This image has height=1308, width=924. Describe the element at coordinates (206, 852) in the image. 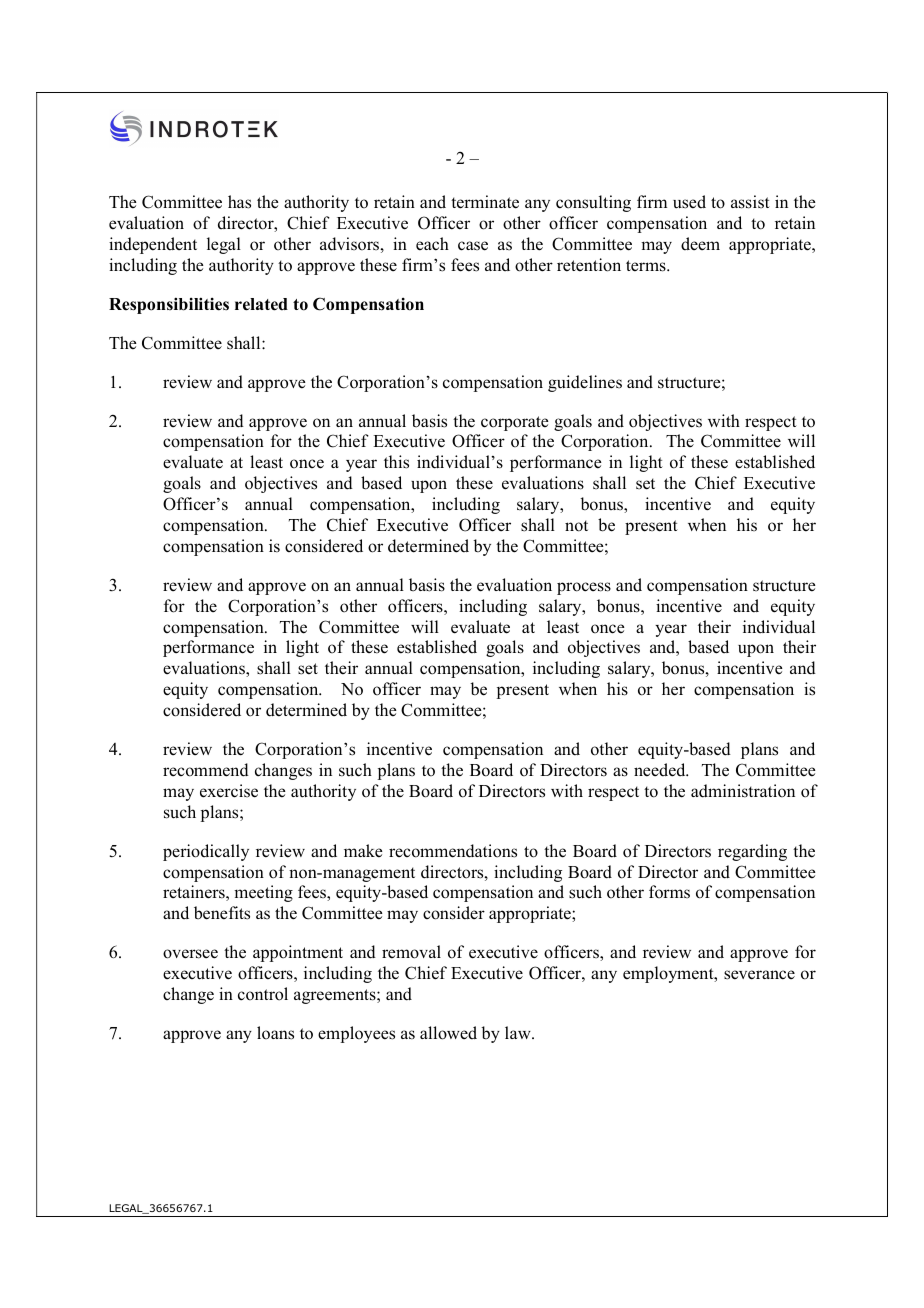

I see `periodically` at that location.
